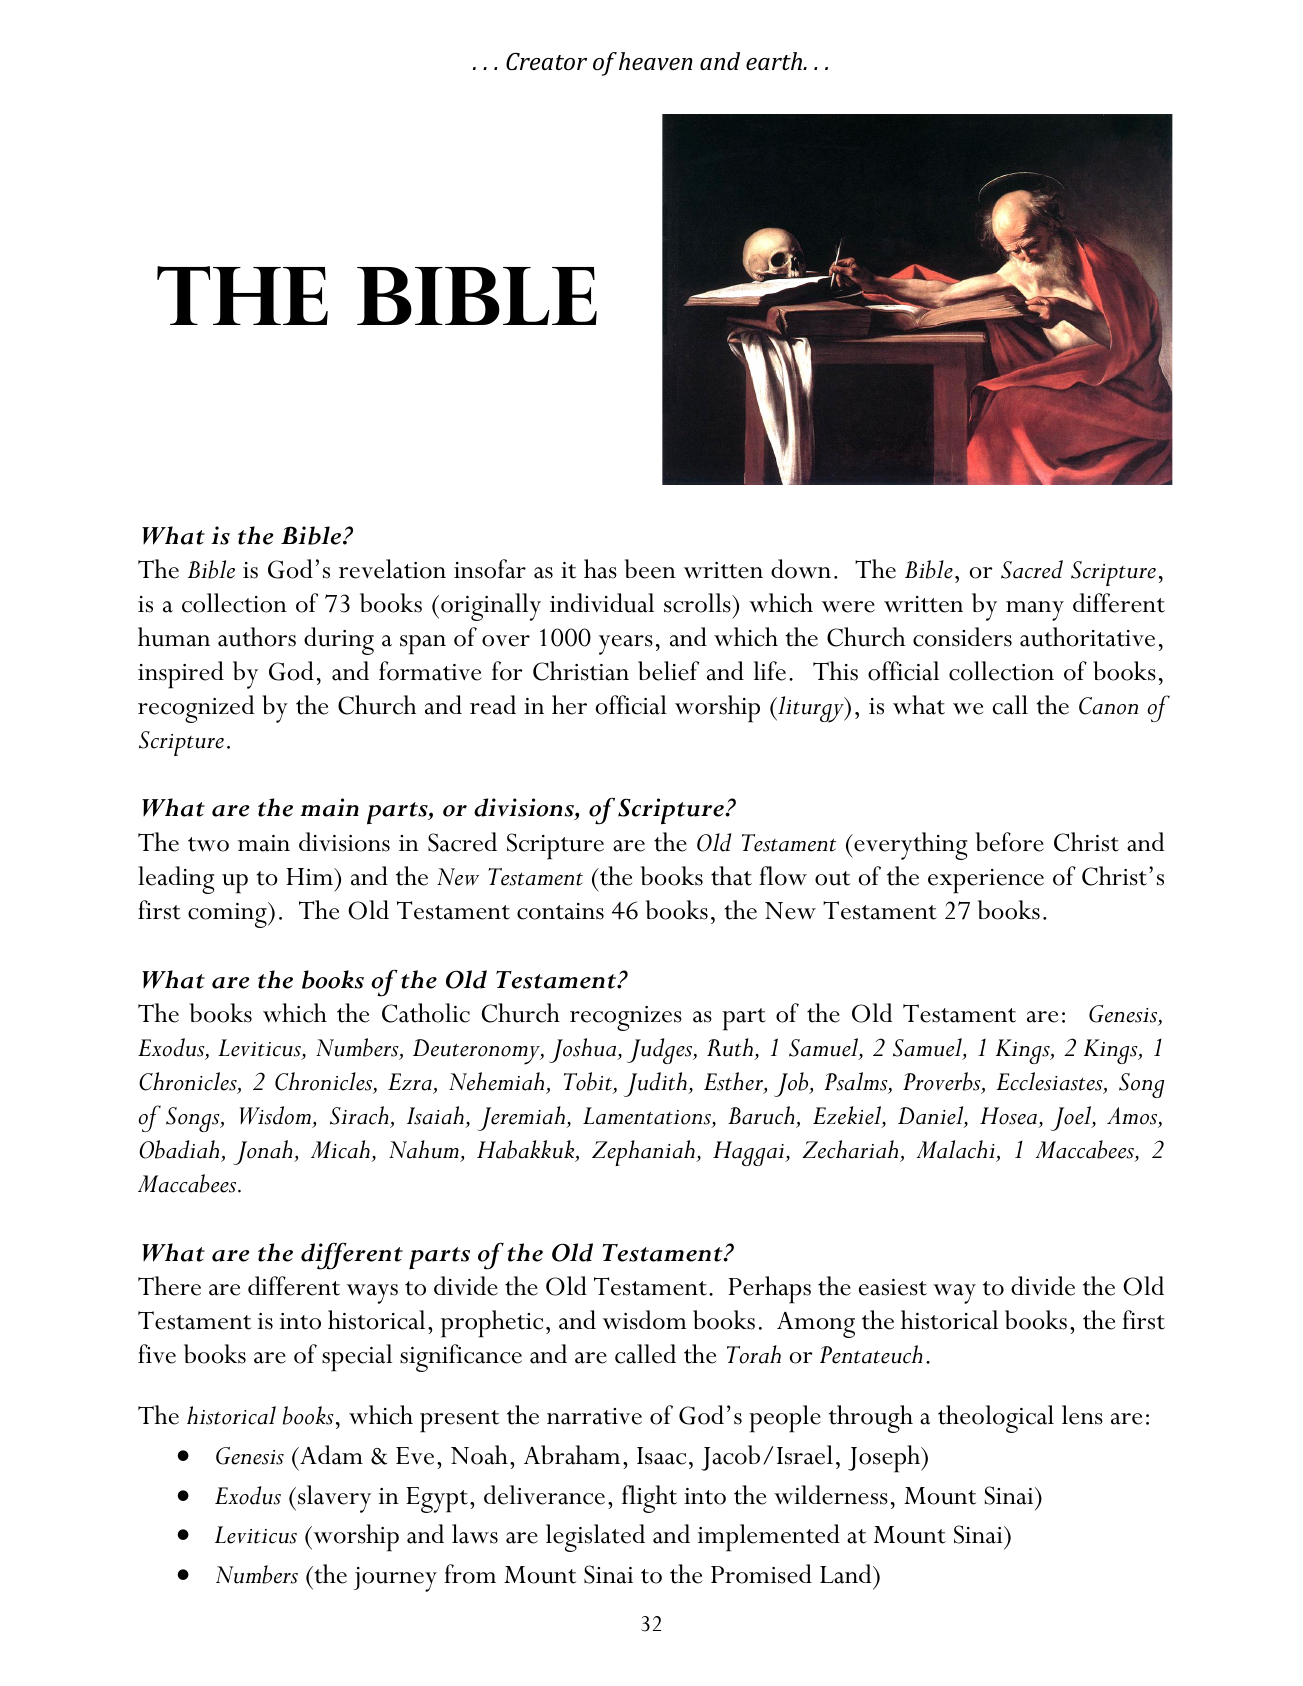  Describe the element at coordinates (775, 61) in the document. I see `earth` at that location.
